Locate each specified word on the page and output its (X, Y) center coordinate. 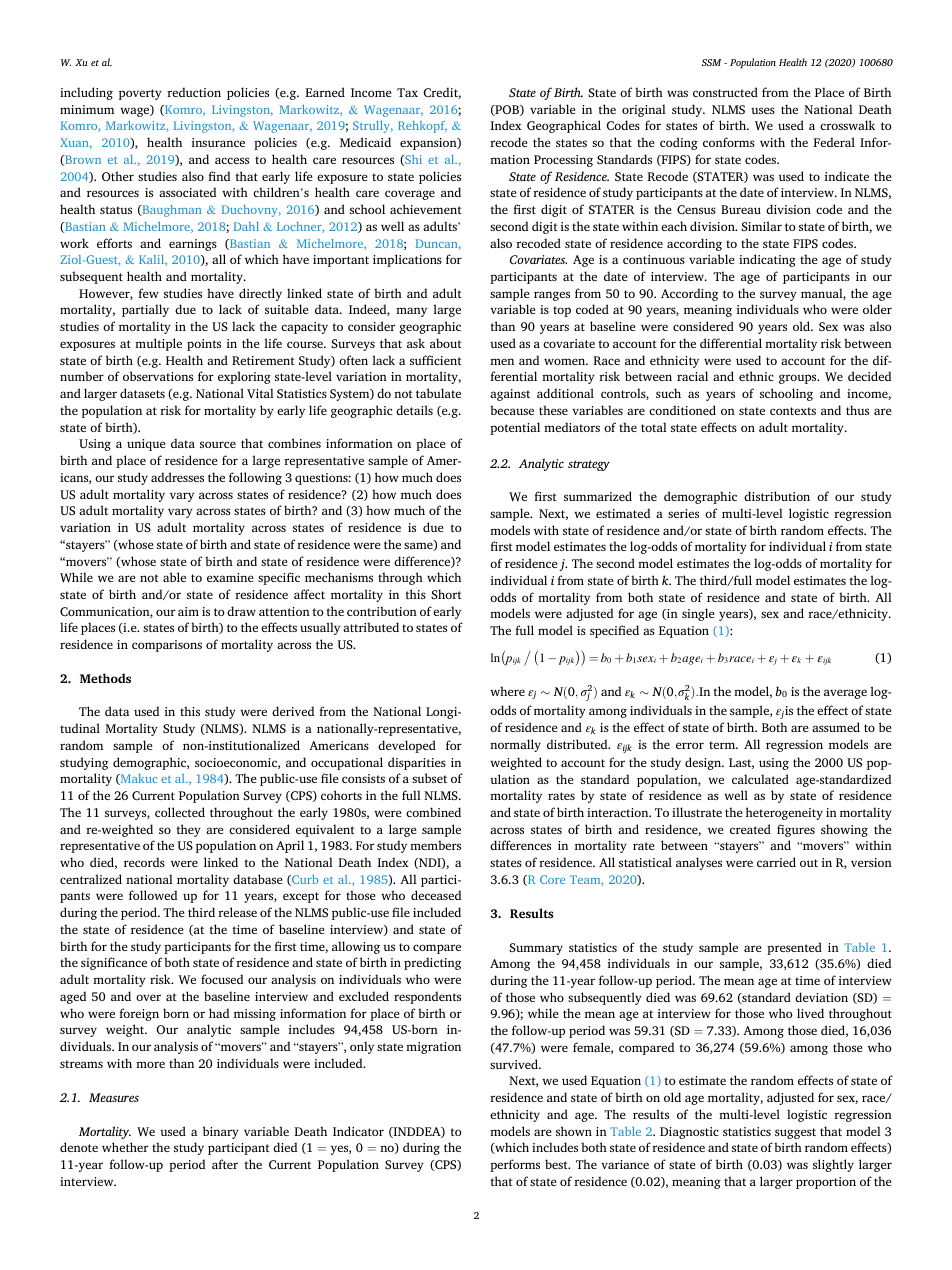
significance (114, 963)
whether (125, 1147)
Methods (105, 678)
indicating (767, 260)
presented (794, 948)
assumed (836, 727)
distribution (777, 496)
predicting (432, 963)
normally (515, 745)
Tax (407, 92)
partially (145, 310)
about (446, 343)
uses (763, 110)
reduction (194, 92)
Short (446, 594)
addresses (177, 477)
